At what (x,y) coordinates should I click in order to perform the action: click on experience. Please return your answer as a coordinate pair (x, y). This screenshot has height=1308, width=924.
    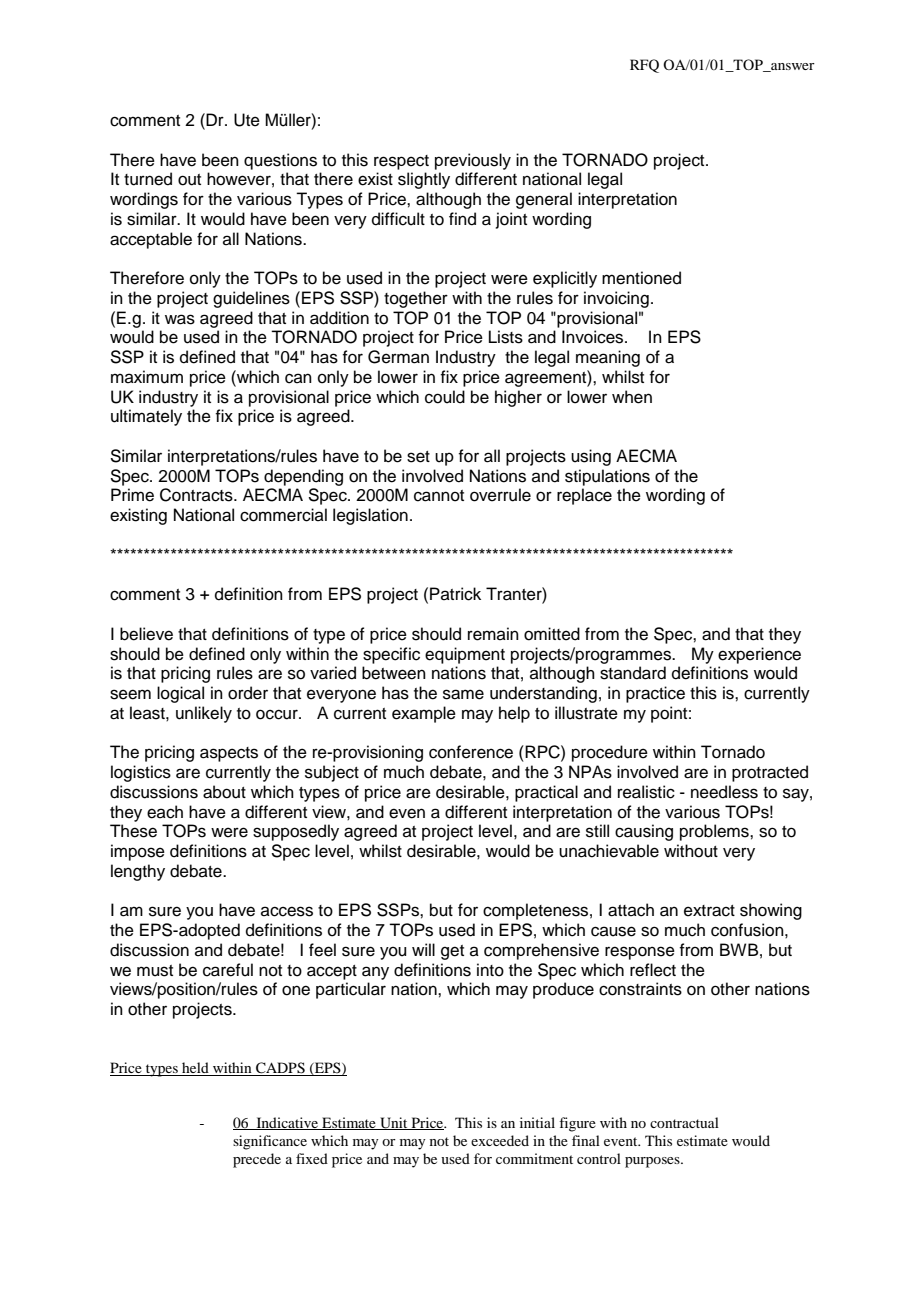
    Looking at the image, I should click on (759, 655).
